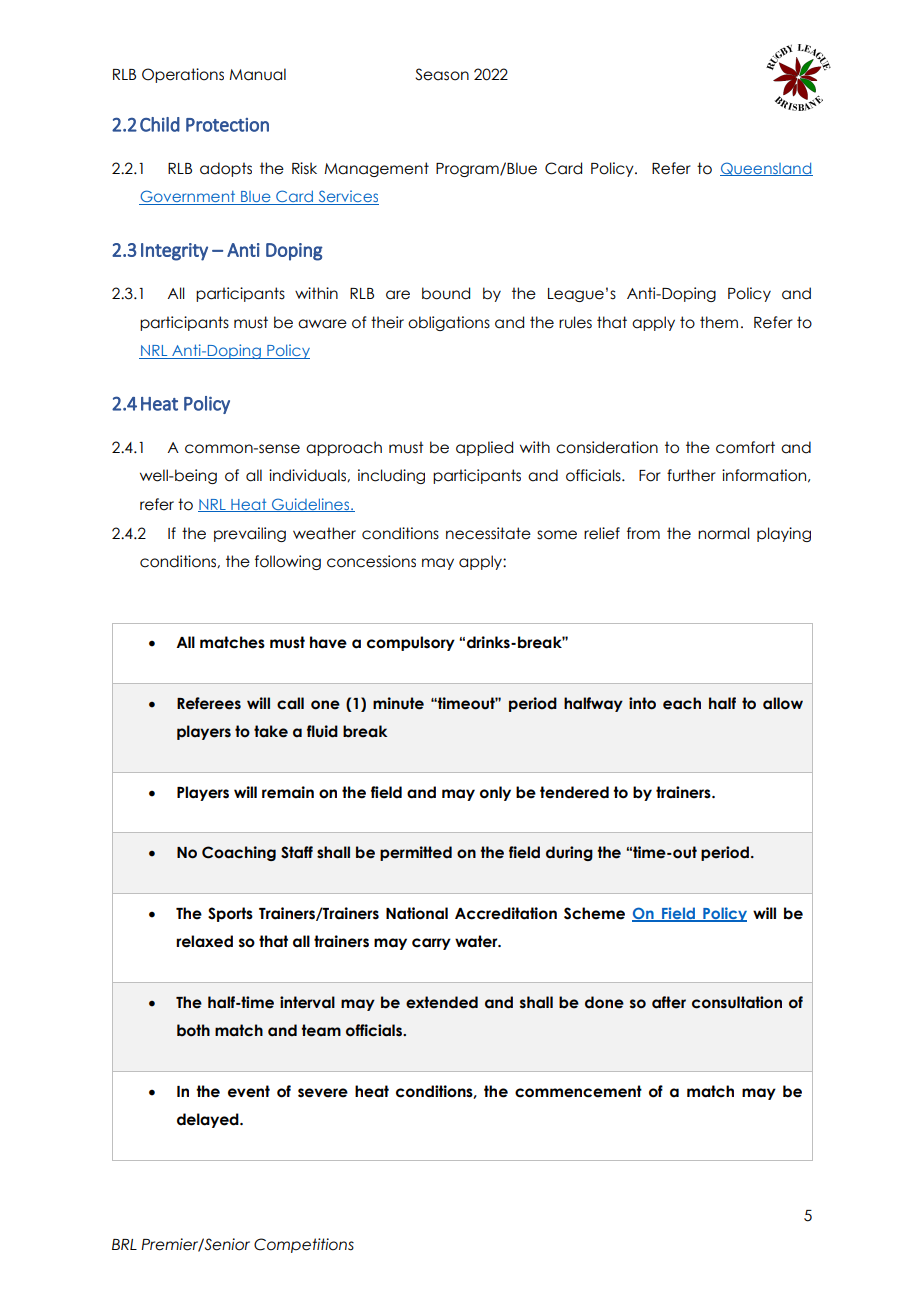  I want to click on Season, so click(442, 74).
